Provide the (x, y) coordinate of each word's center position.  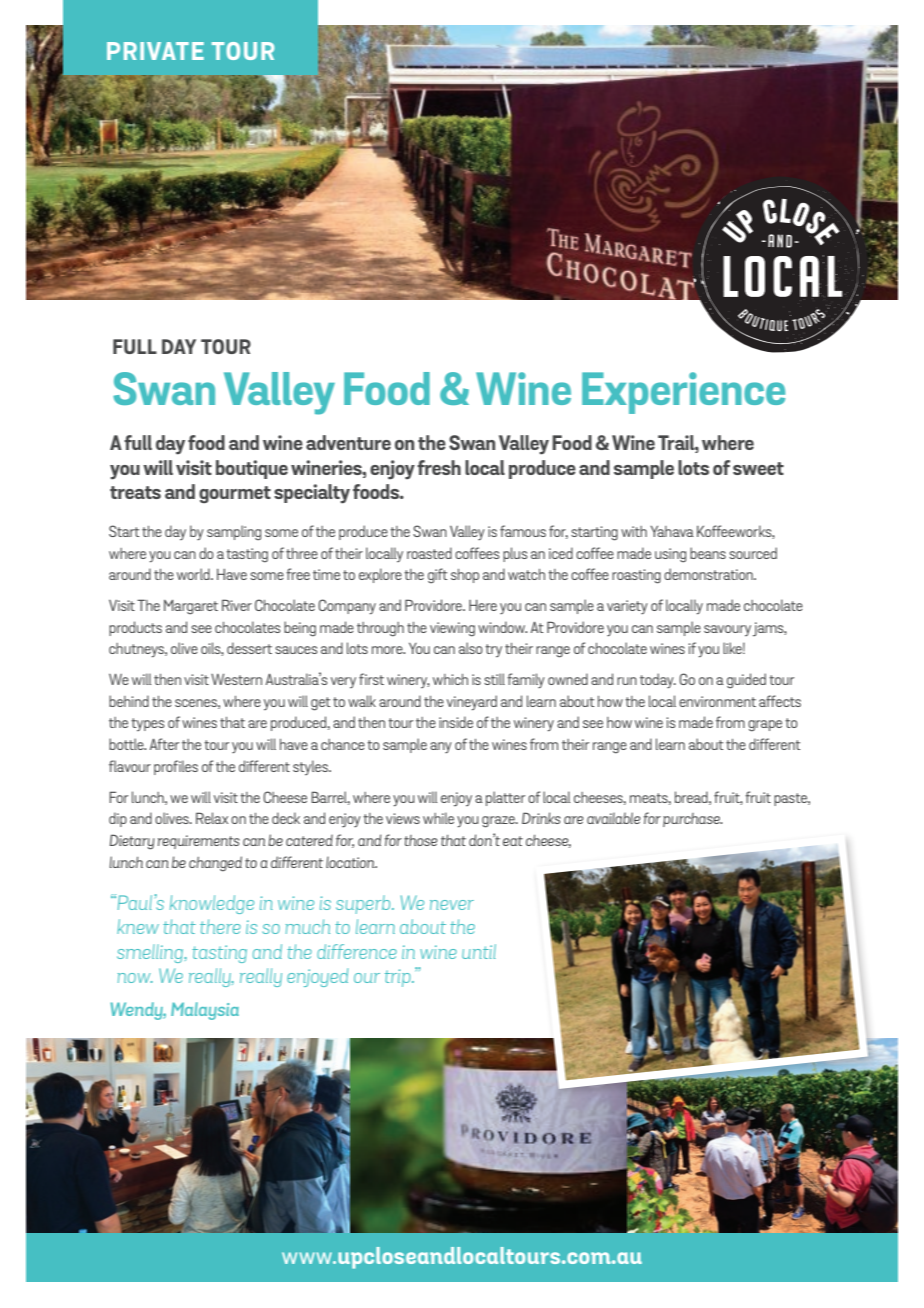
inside (456, 722)
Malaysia (205, 1011)
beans (708, 553)
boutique (252, 469)
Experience (683, 393)
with (634, 531)
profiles (176, 767)
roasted (429, 553)
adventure (348, 442)
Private (155, 51)
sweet (758, 468)
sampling (234, 533)
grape (765, 726)
